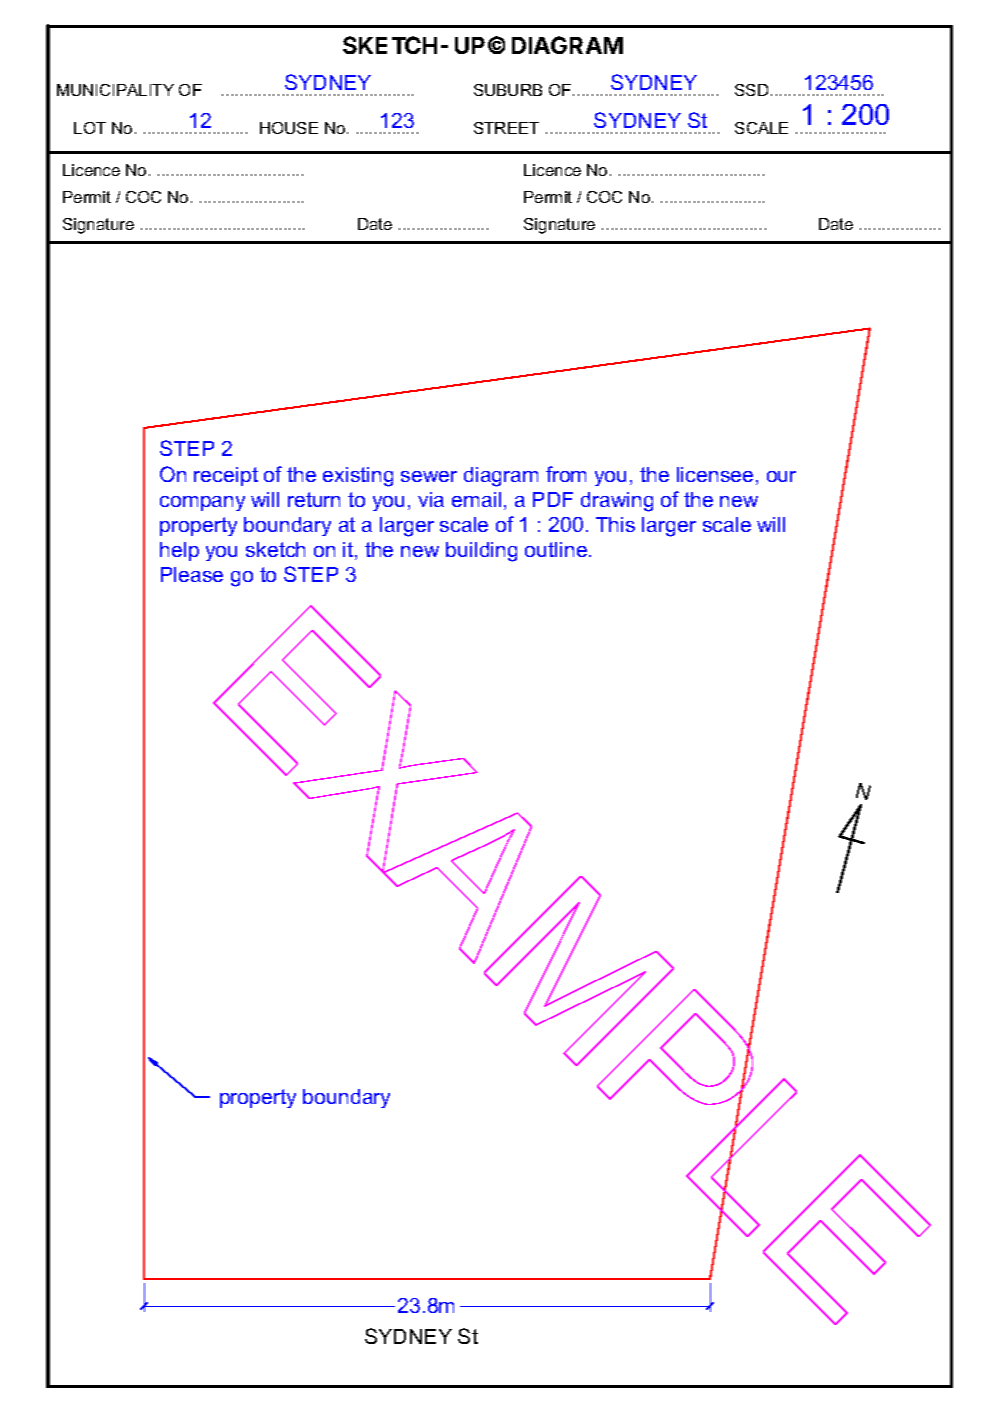 Image resolution: width=999 pixels, height=1413 pixels. What do you see at coordinates (226, 476) in the screenshot?
I see `receipt` at bounding box center [226, 476].
